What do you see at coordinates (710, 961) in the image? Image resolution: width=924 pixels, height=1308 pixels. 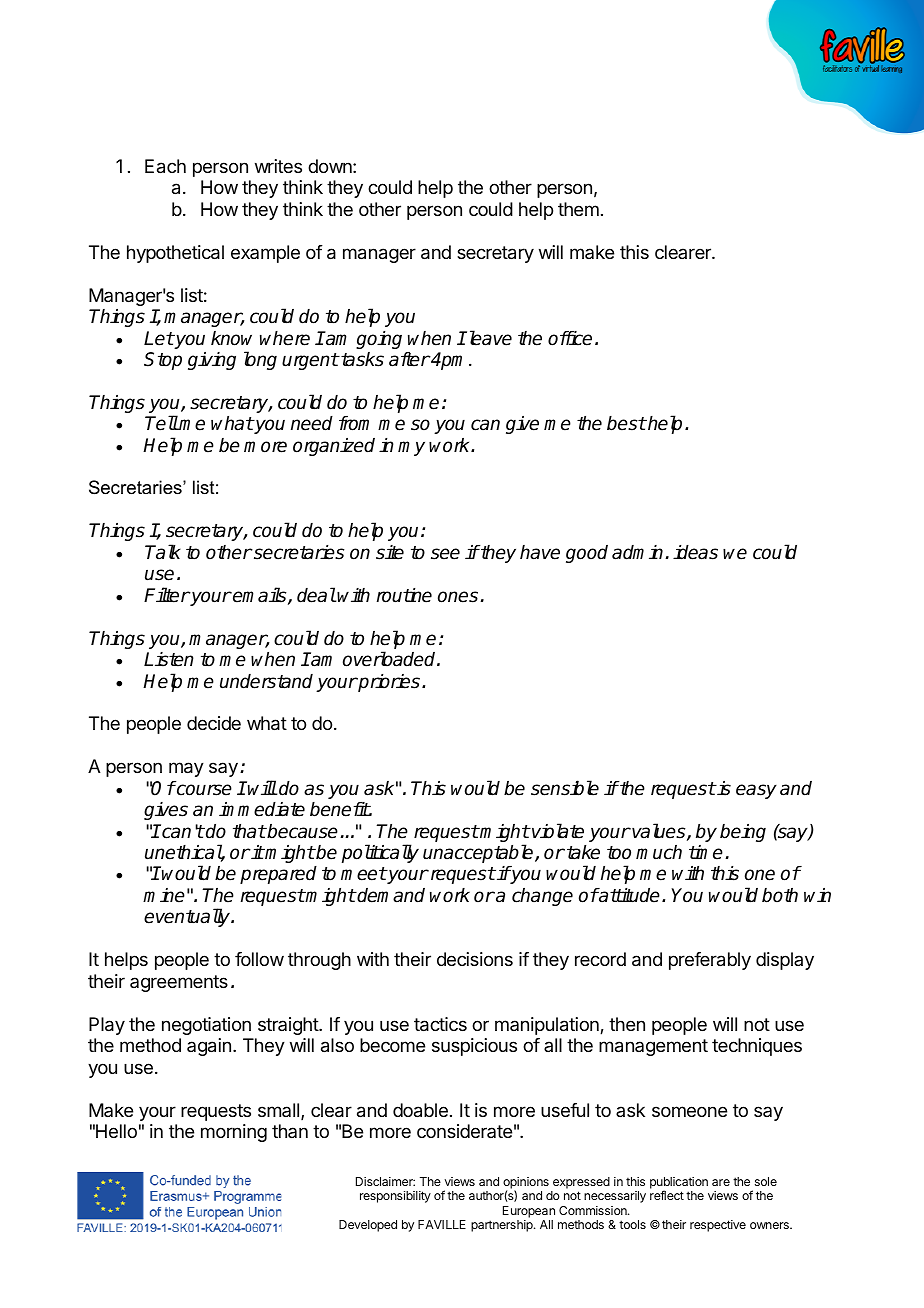 I see `preferably` at bounding box center [710, 961].
